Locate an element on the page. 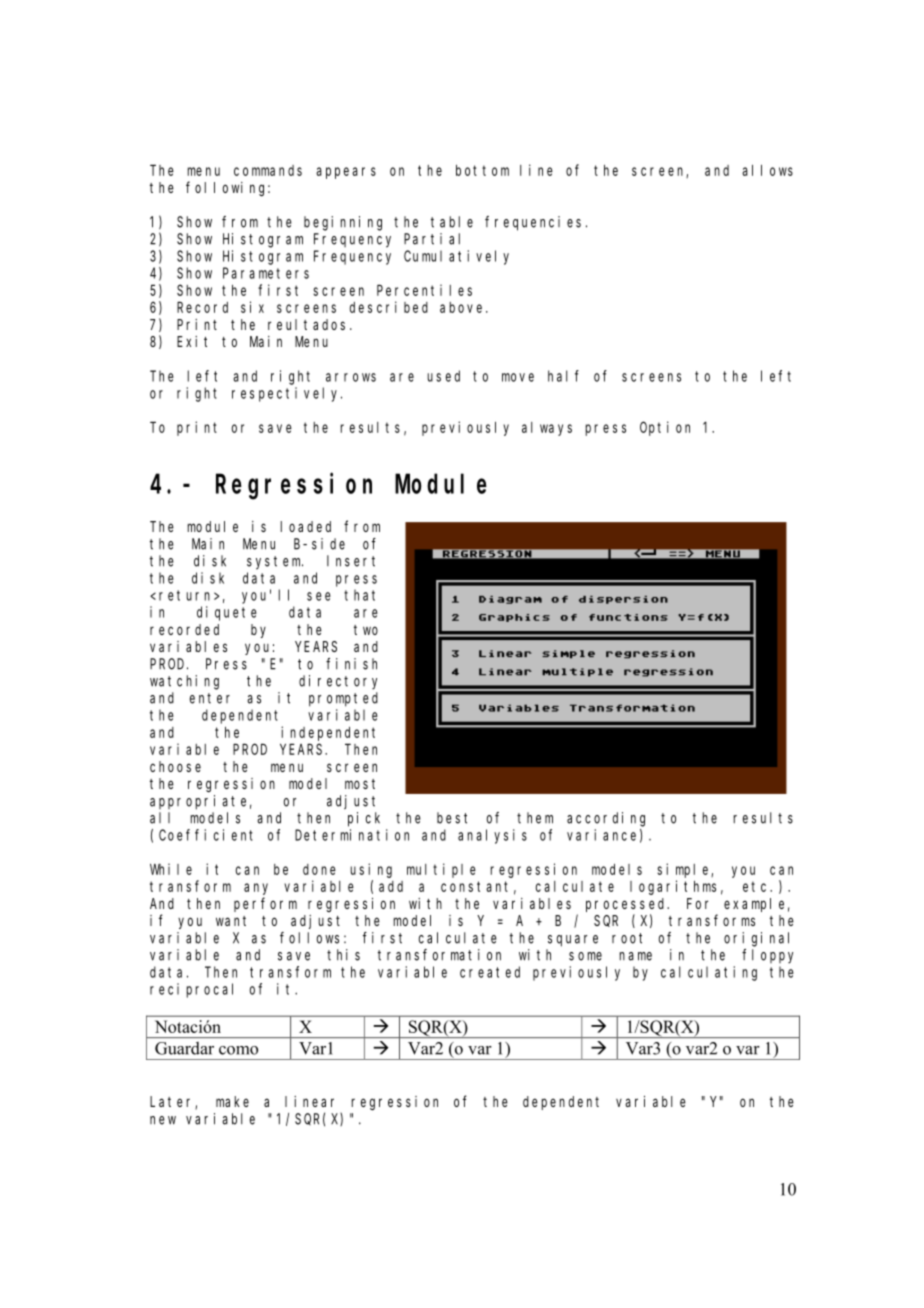 The height and width of the page is (1308, 924). Parameters is located at coordinates (266, 273).
